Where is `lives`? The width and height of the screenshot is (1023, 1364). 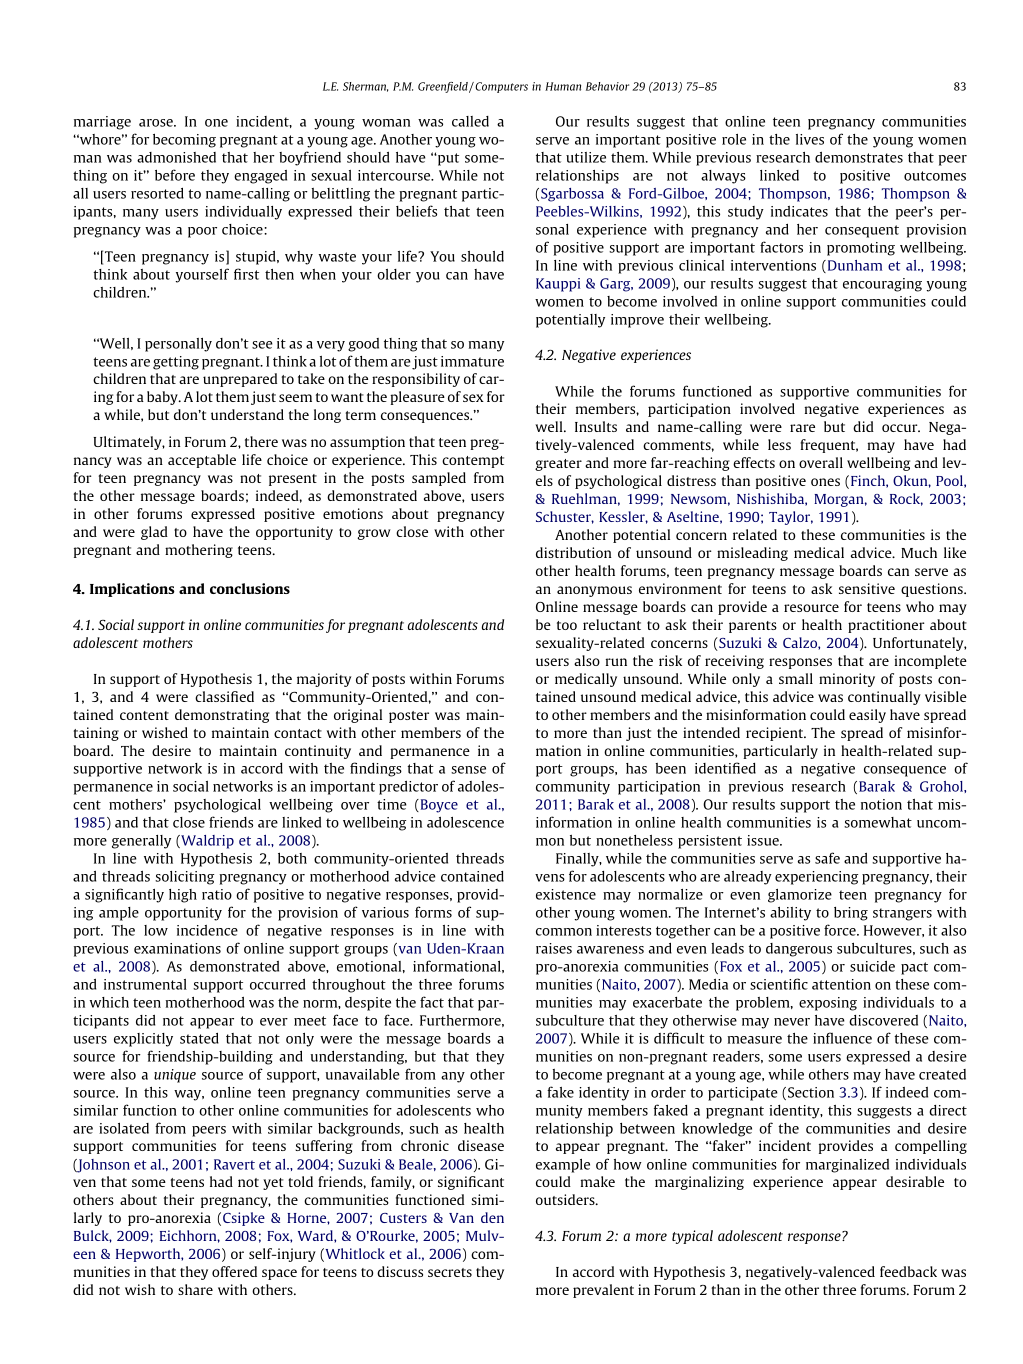
lives is located at coordinates (810, 139).
